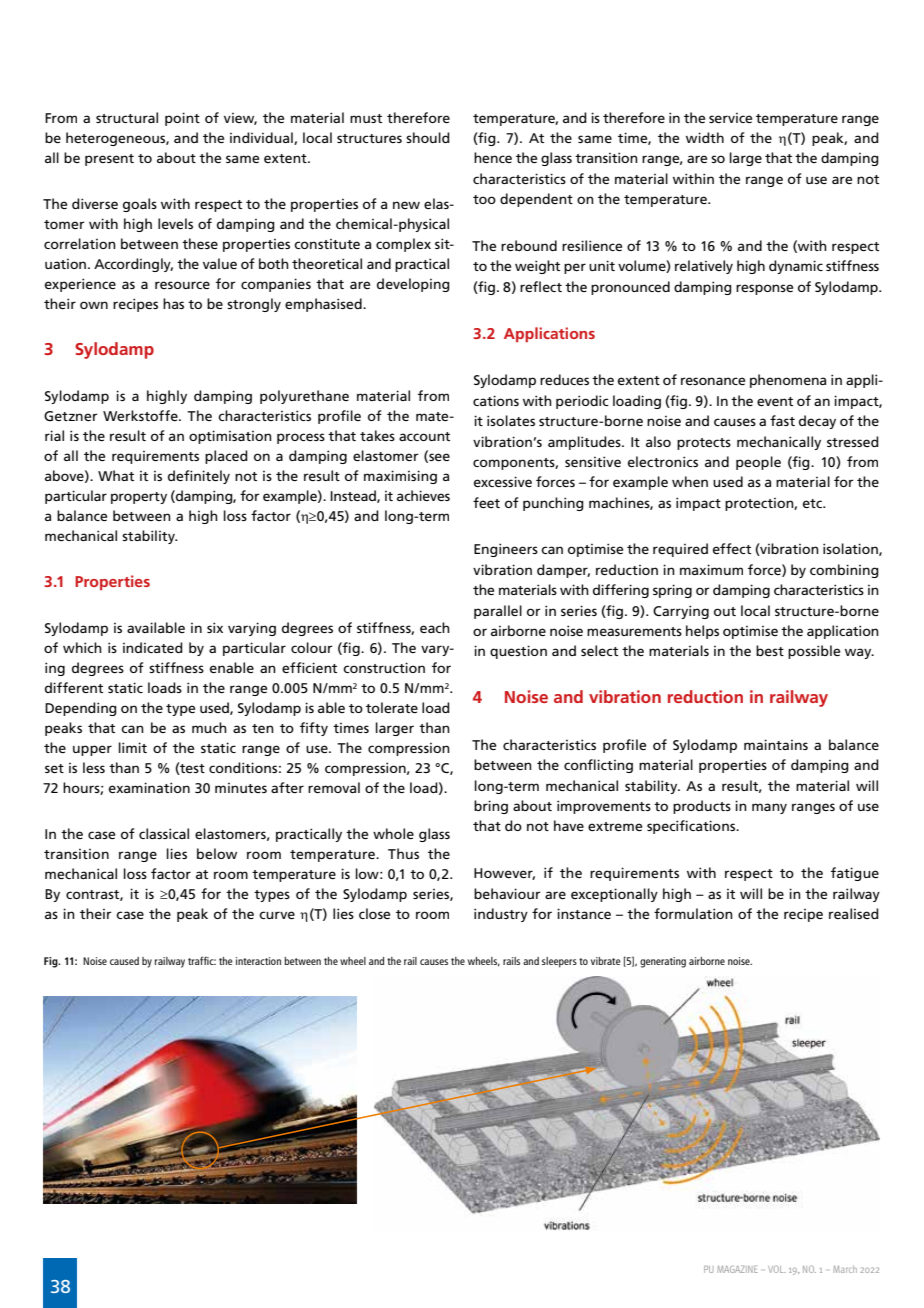 The width and height of the document is (924, 1308). Describe the element at coordinates (813, 503) in the document. I see `etc` at that location.
